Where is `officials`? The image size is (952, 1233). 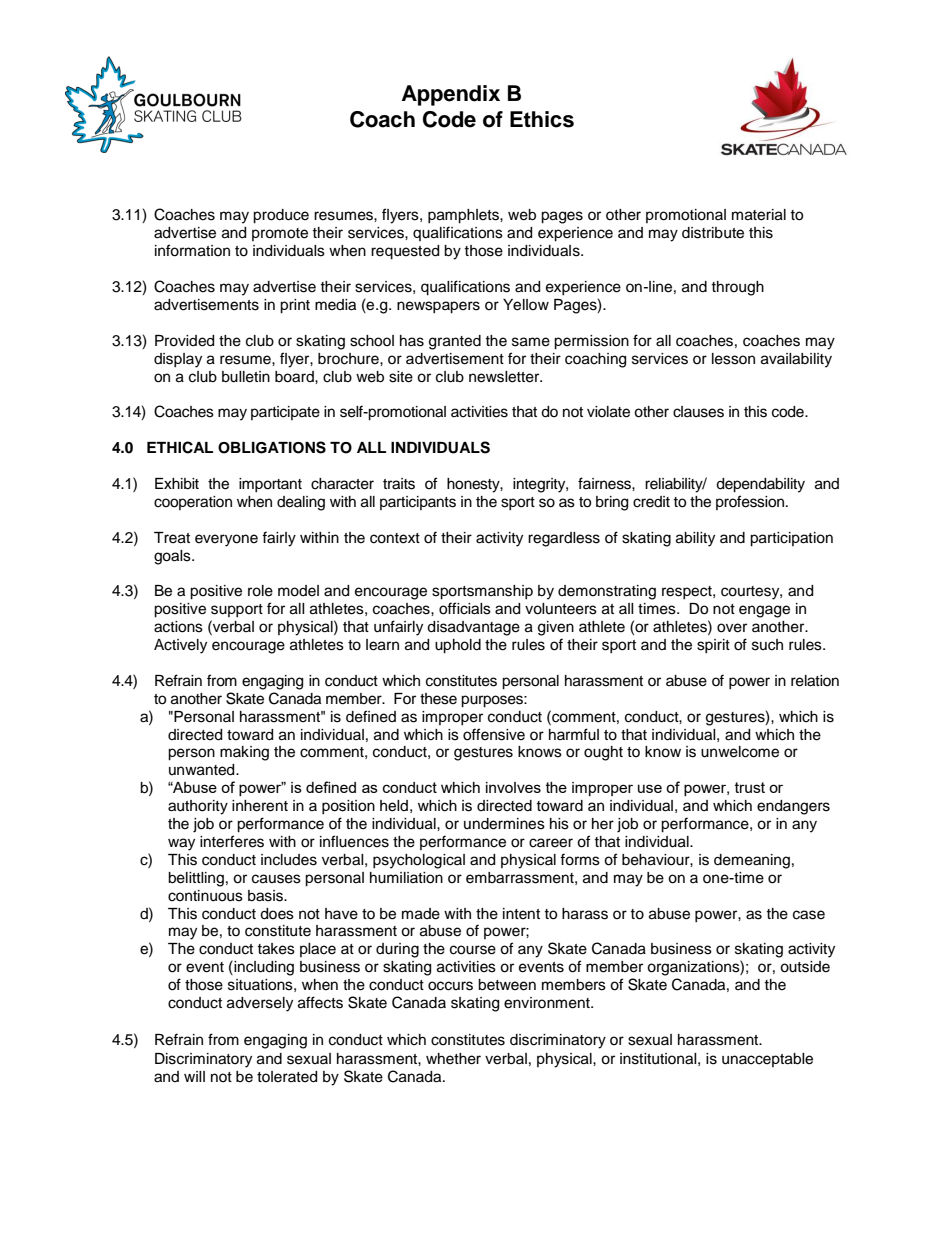 officials is located at coordinates (465, 608).
